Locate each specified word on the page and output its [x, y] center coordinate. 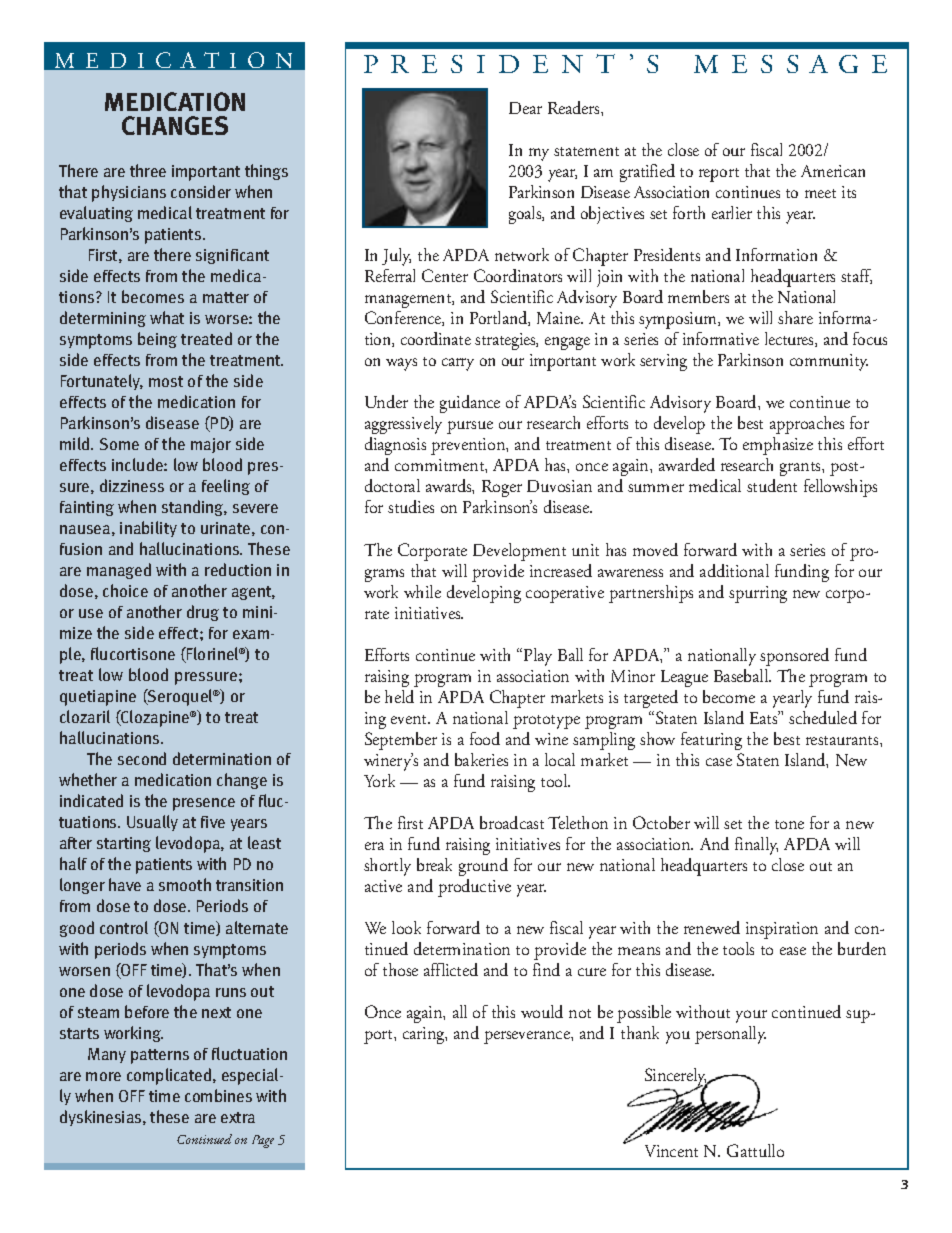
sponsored [794, 657]
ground [483, 867]
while [422, 591]
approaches [807, 425]
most [166, 381]
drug [203, 613]
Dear [525, 108]
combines [218, 1095]
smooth [185, 884]
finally [756, 846]
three [148, 170]
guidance [470, 404]
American [833, 171]
